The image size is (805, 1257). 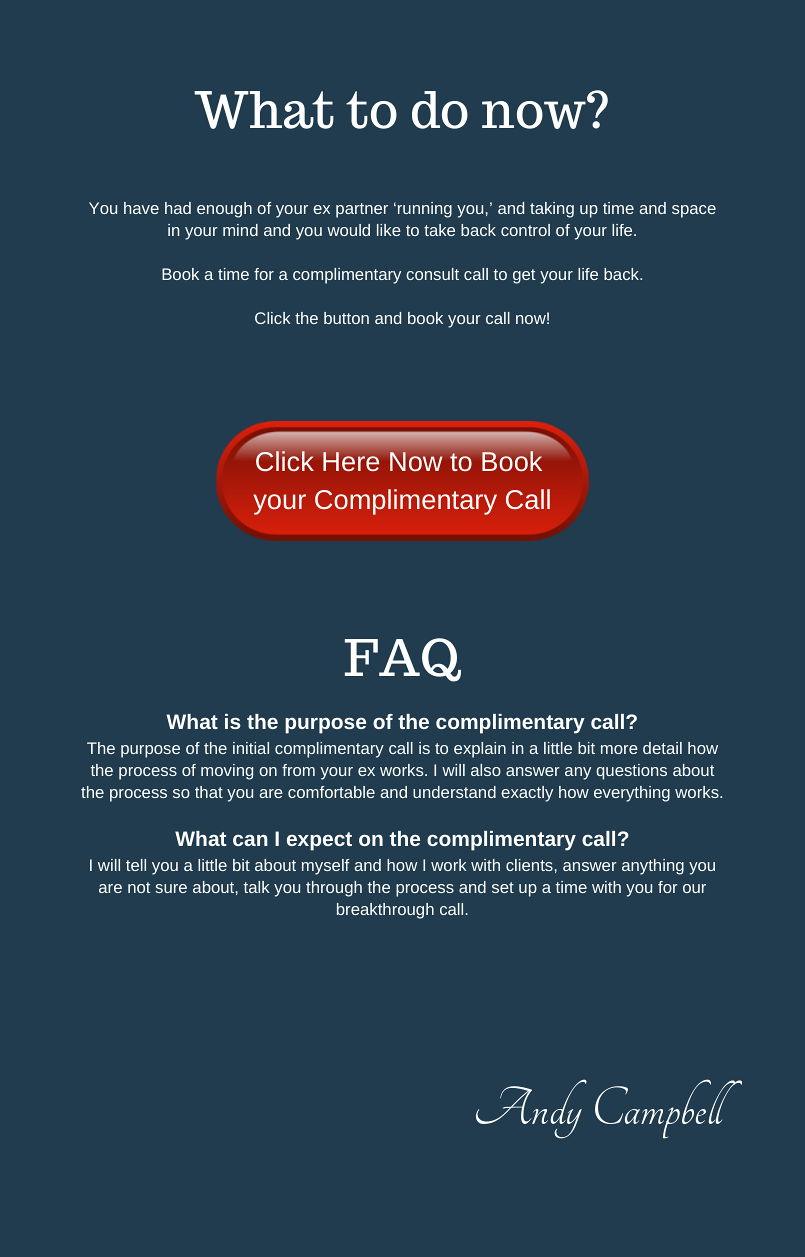 What do you see at coordinates (619, 749) in the document?
I see `more` at bounding box center [619, 749].
